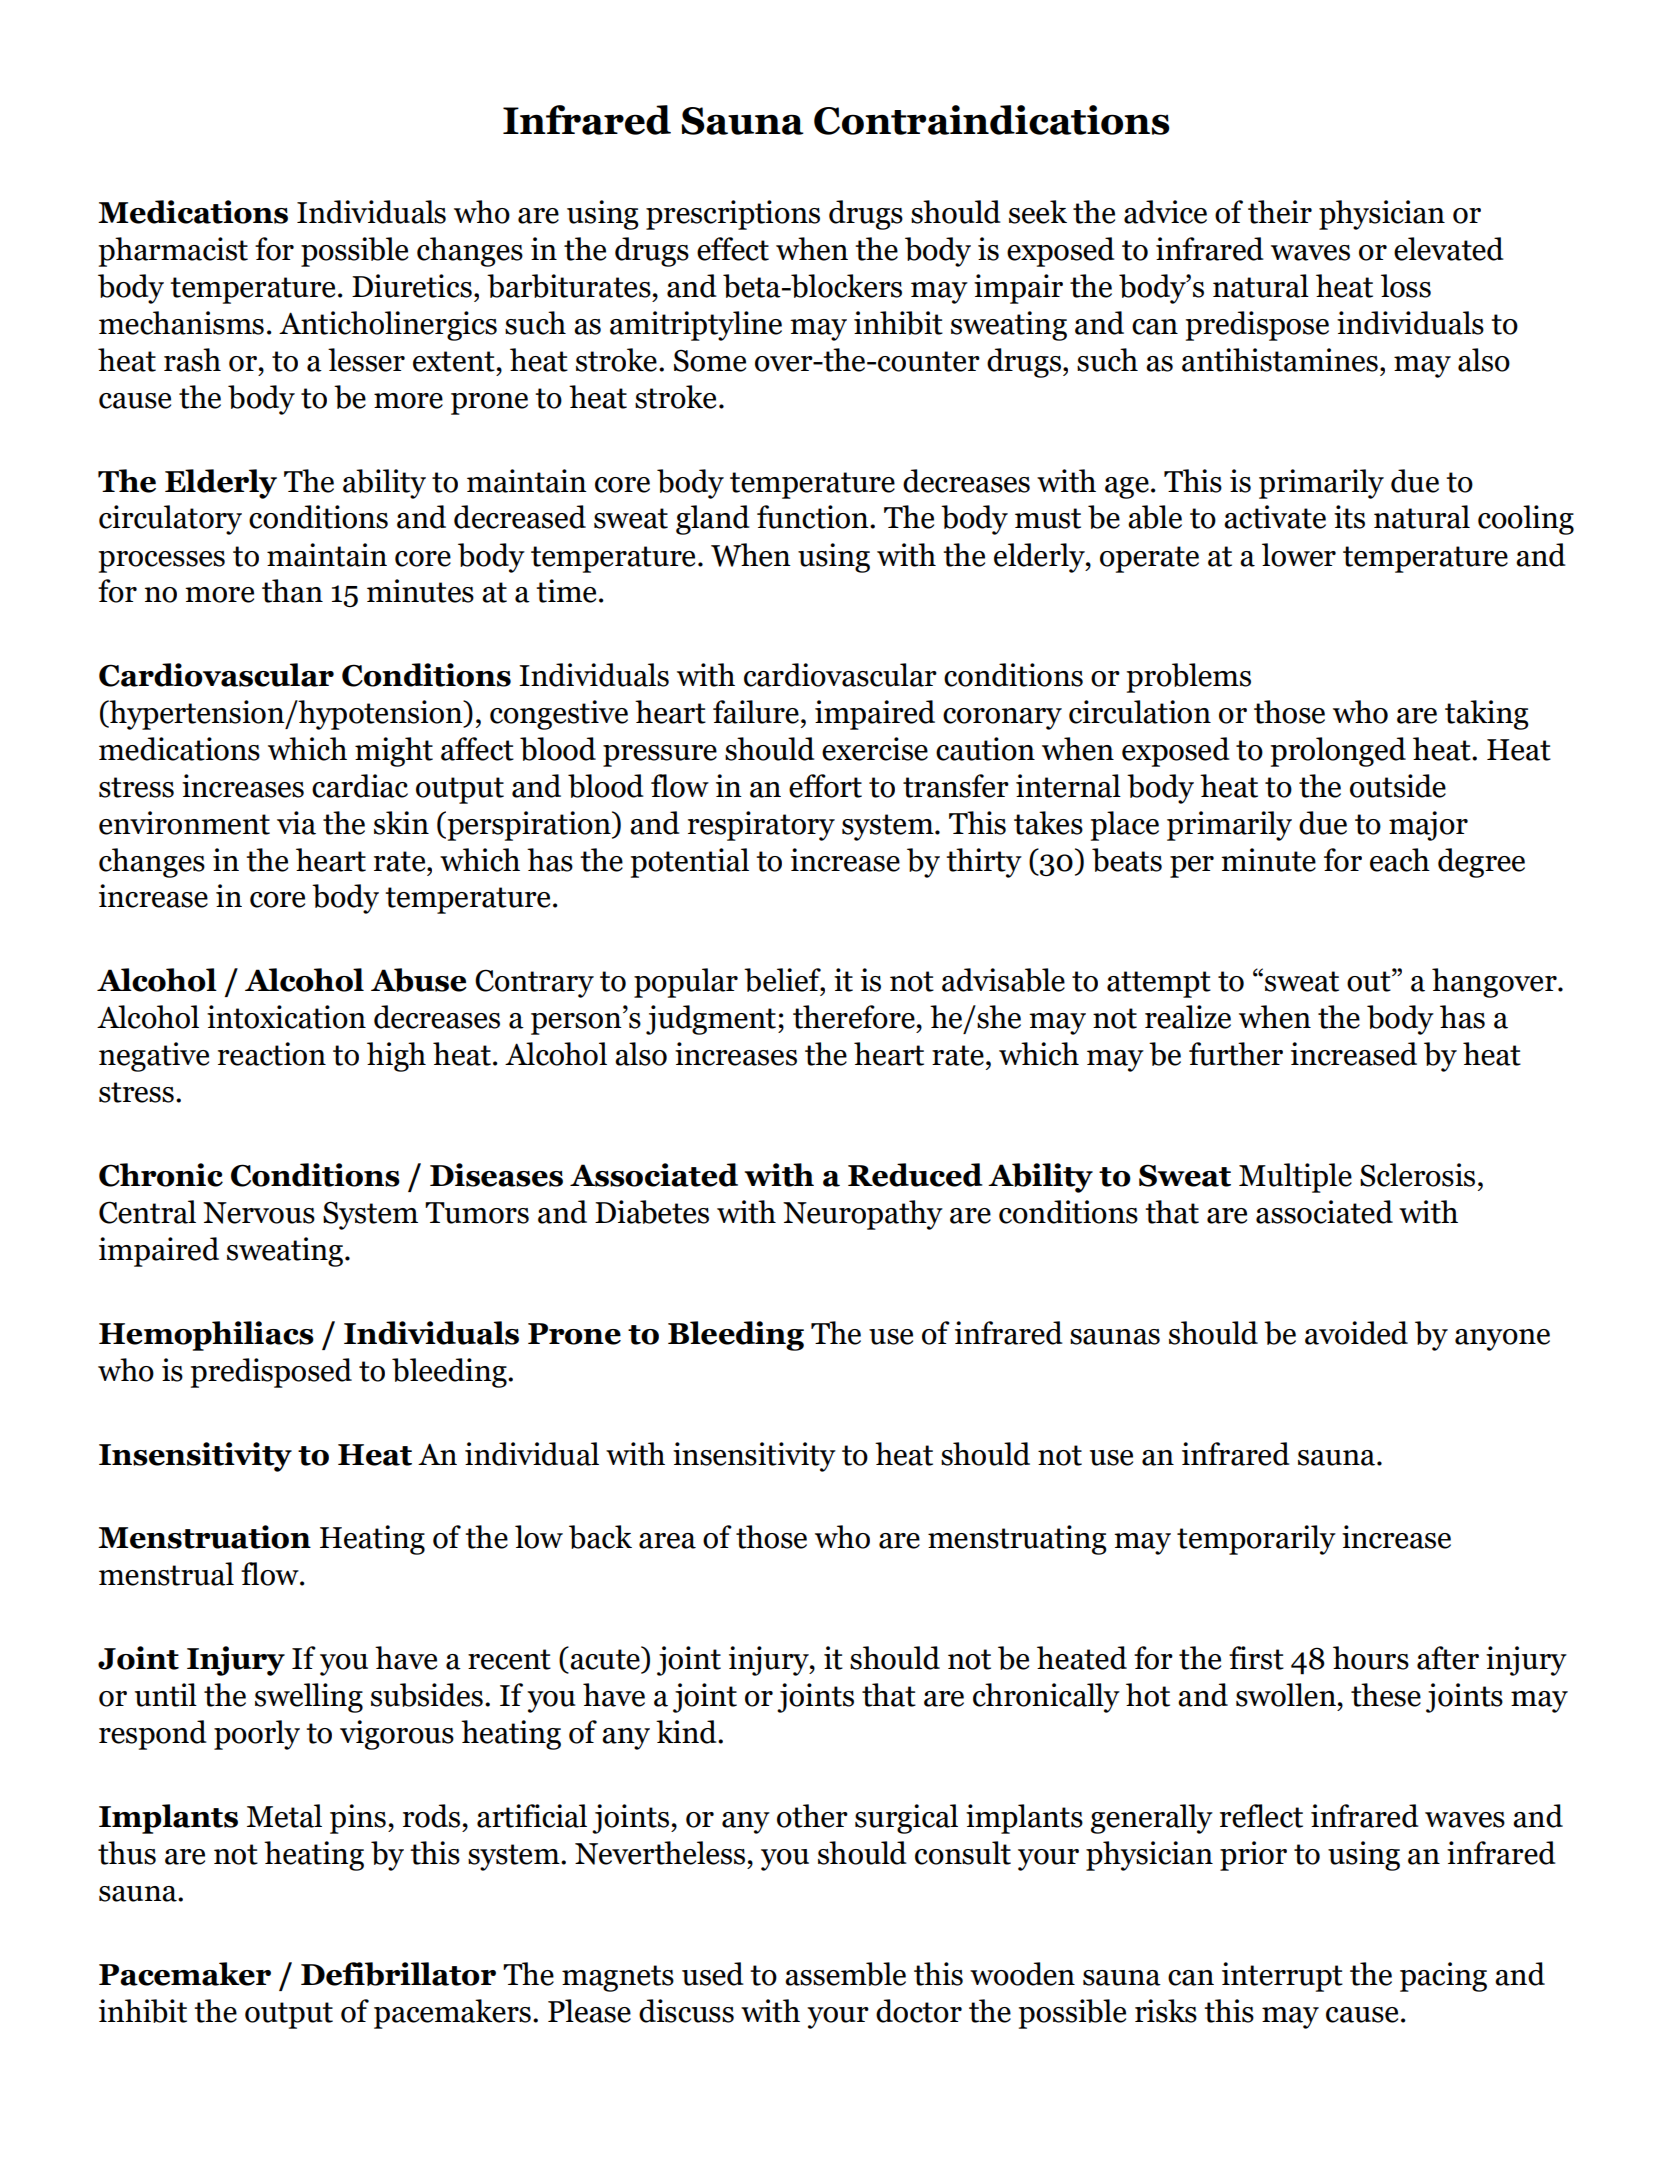 This screenshot has width=1673, height=2165. Describe the element at coordinates (845, 1974) in the screenshot. I see `assemble` at that location.
